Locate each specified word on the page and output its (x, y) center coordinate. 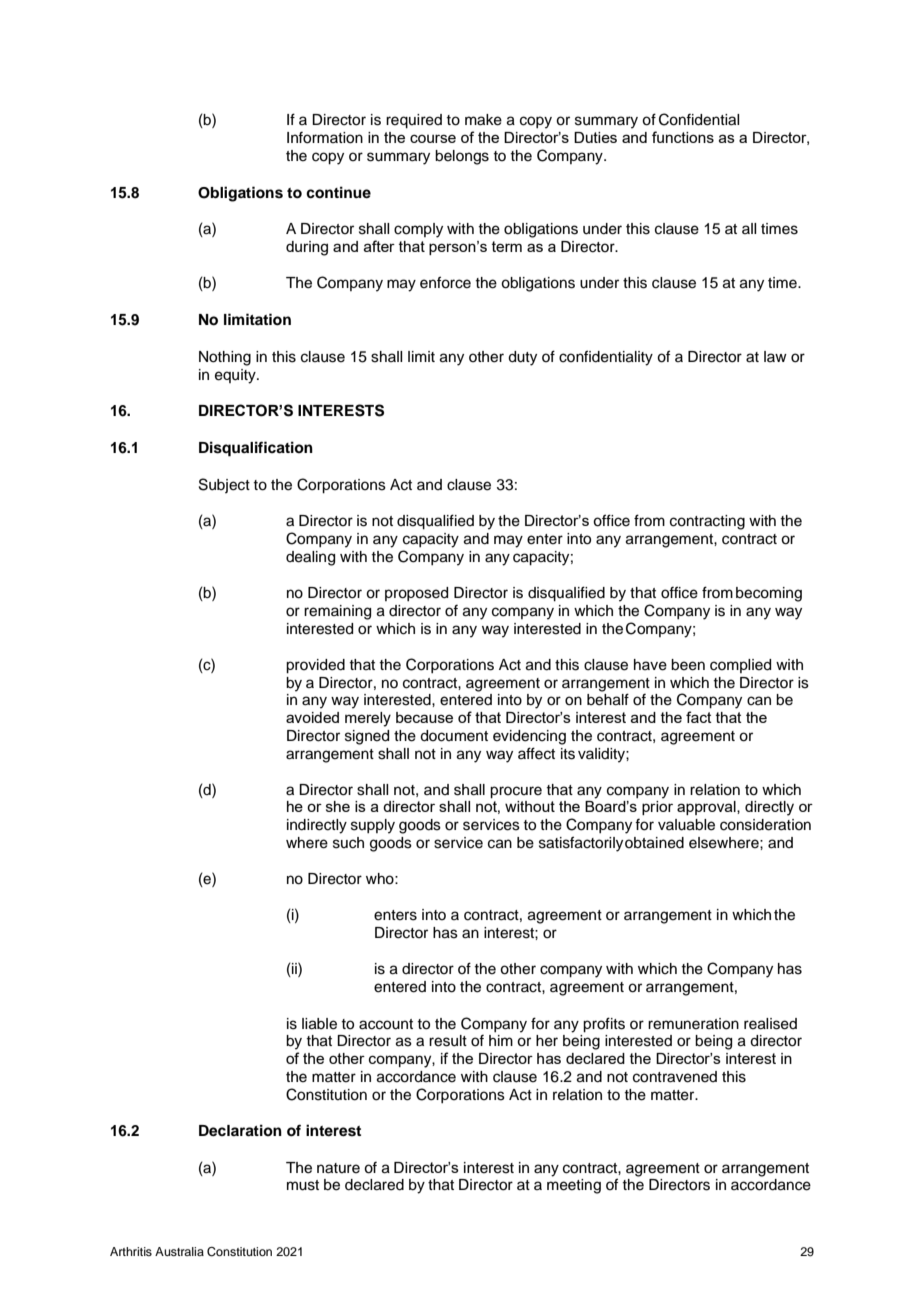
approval (707, 808)
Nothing (225, 358)
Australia (179, 1251)
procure (516, 792)
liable (319, 1024)
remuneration (693, 1024)
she (338, 806)
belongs (462, 157)
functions (683, 137)
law (775, 356)
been (688, 665)
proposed (416, 594)
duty (522, 358)
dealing (310, 558)
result (448, 1041)
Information (325, 138)
